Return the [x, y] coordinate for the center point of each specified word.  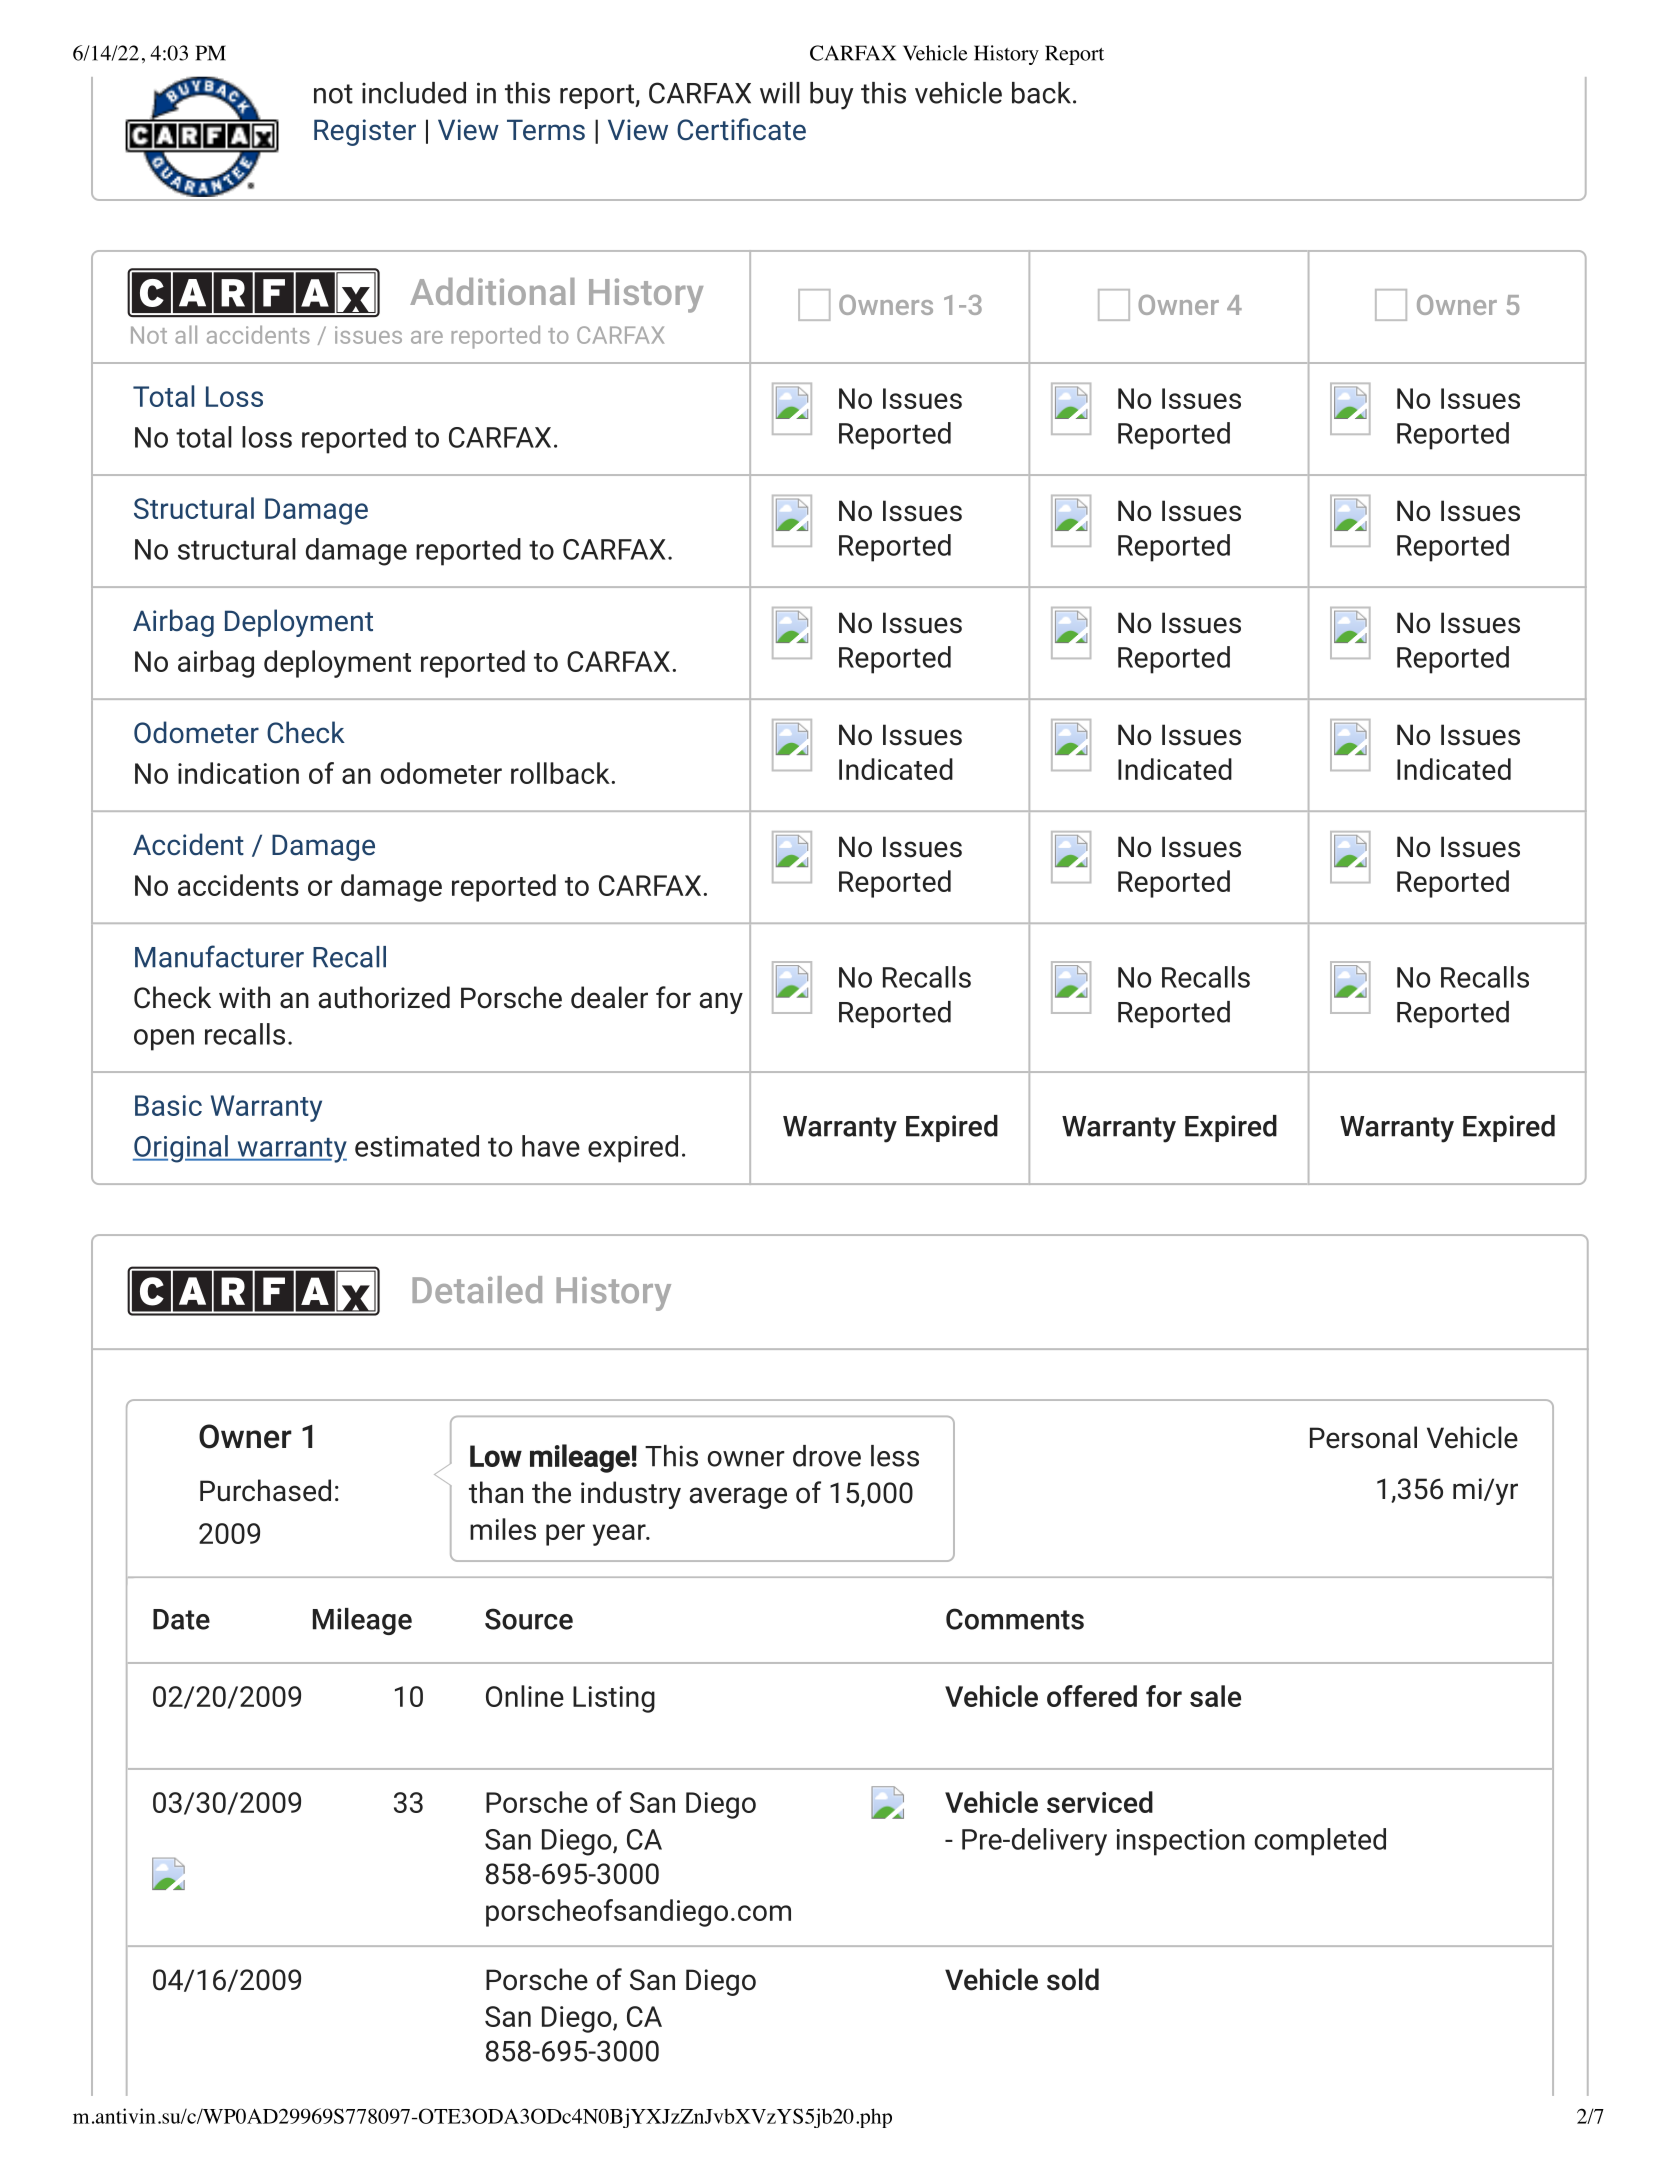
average [738, 1498]
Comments [1015, 1619]
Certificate [741, 129]
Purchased [265, 1490]
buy [831, 96]
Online [525, 1696]
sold [1073, 1979]
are [427, 337]
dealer [609, 997]
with [244, 997]
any [721, 1003]
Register [365, 132]
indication [238, 773]
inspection [1180, 1842]
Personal [1363, 1437]
